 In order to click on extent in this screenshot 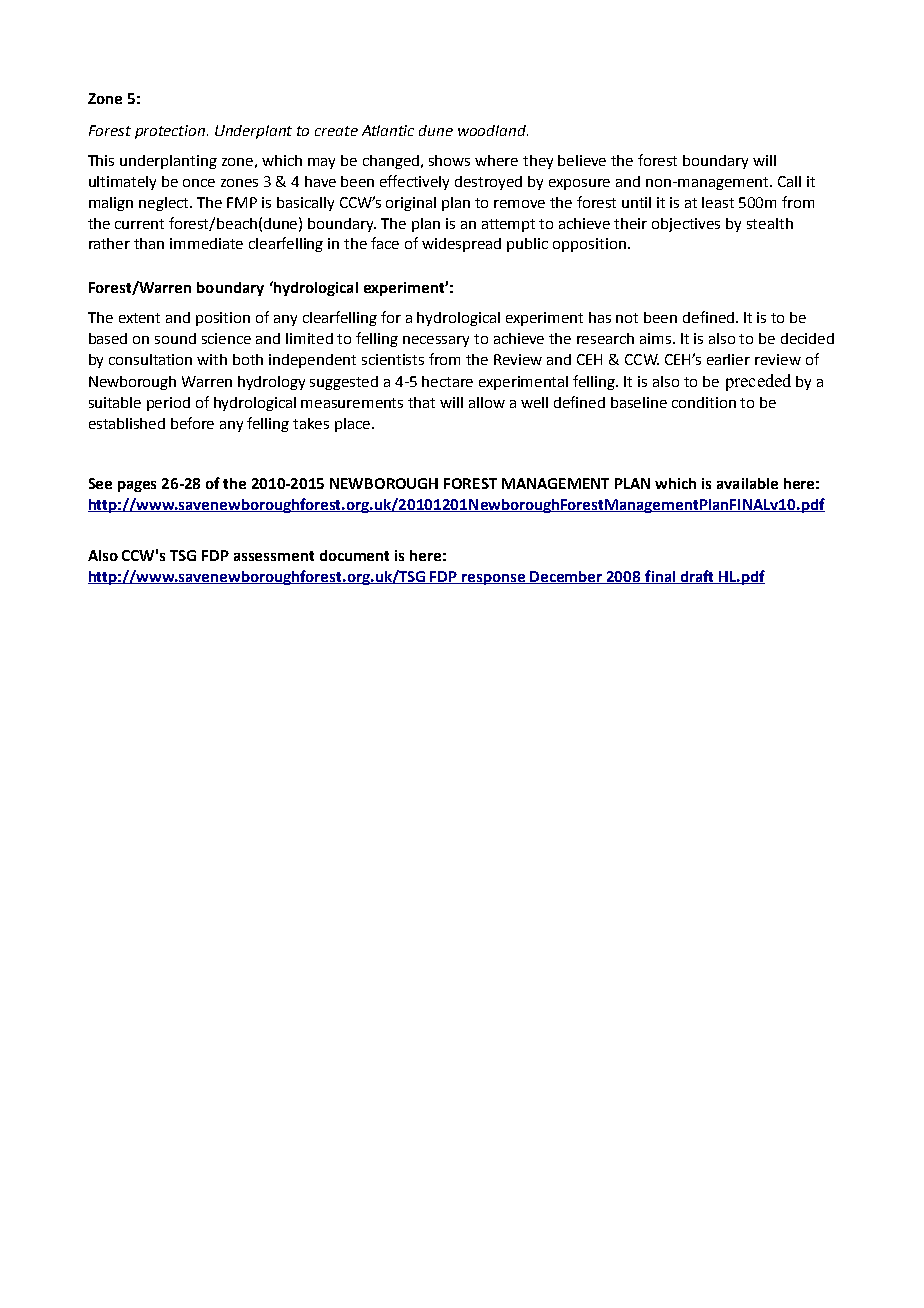, I will do `click(139, 318)`.
